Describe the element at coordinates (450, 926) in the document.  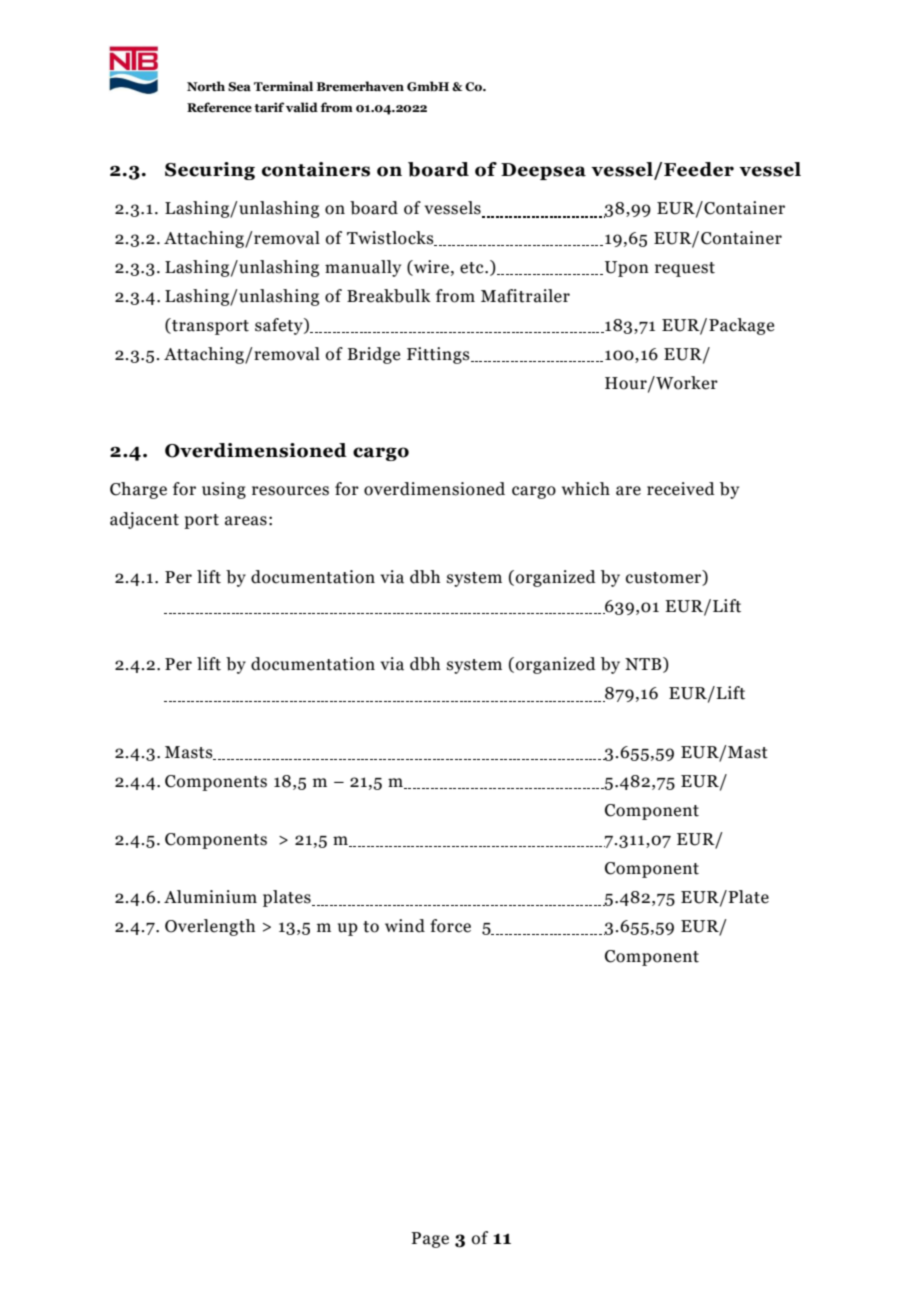
I see `force` at that location.
